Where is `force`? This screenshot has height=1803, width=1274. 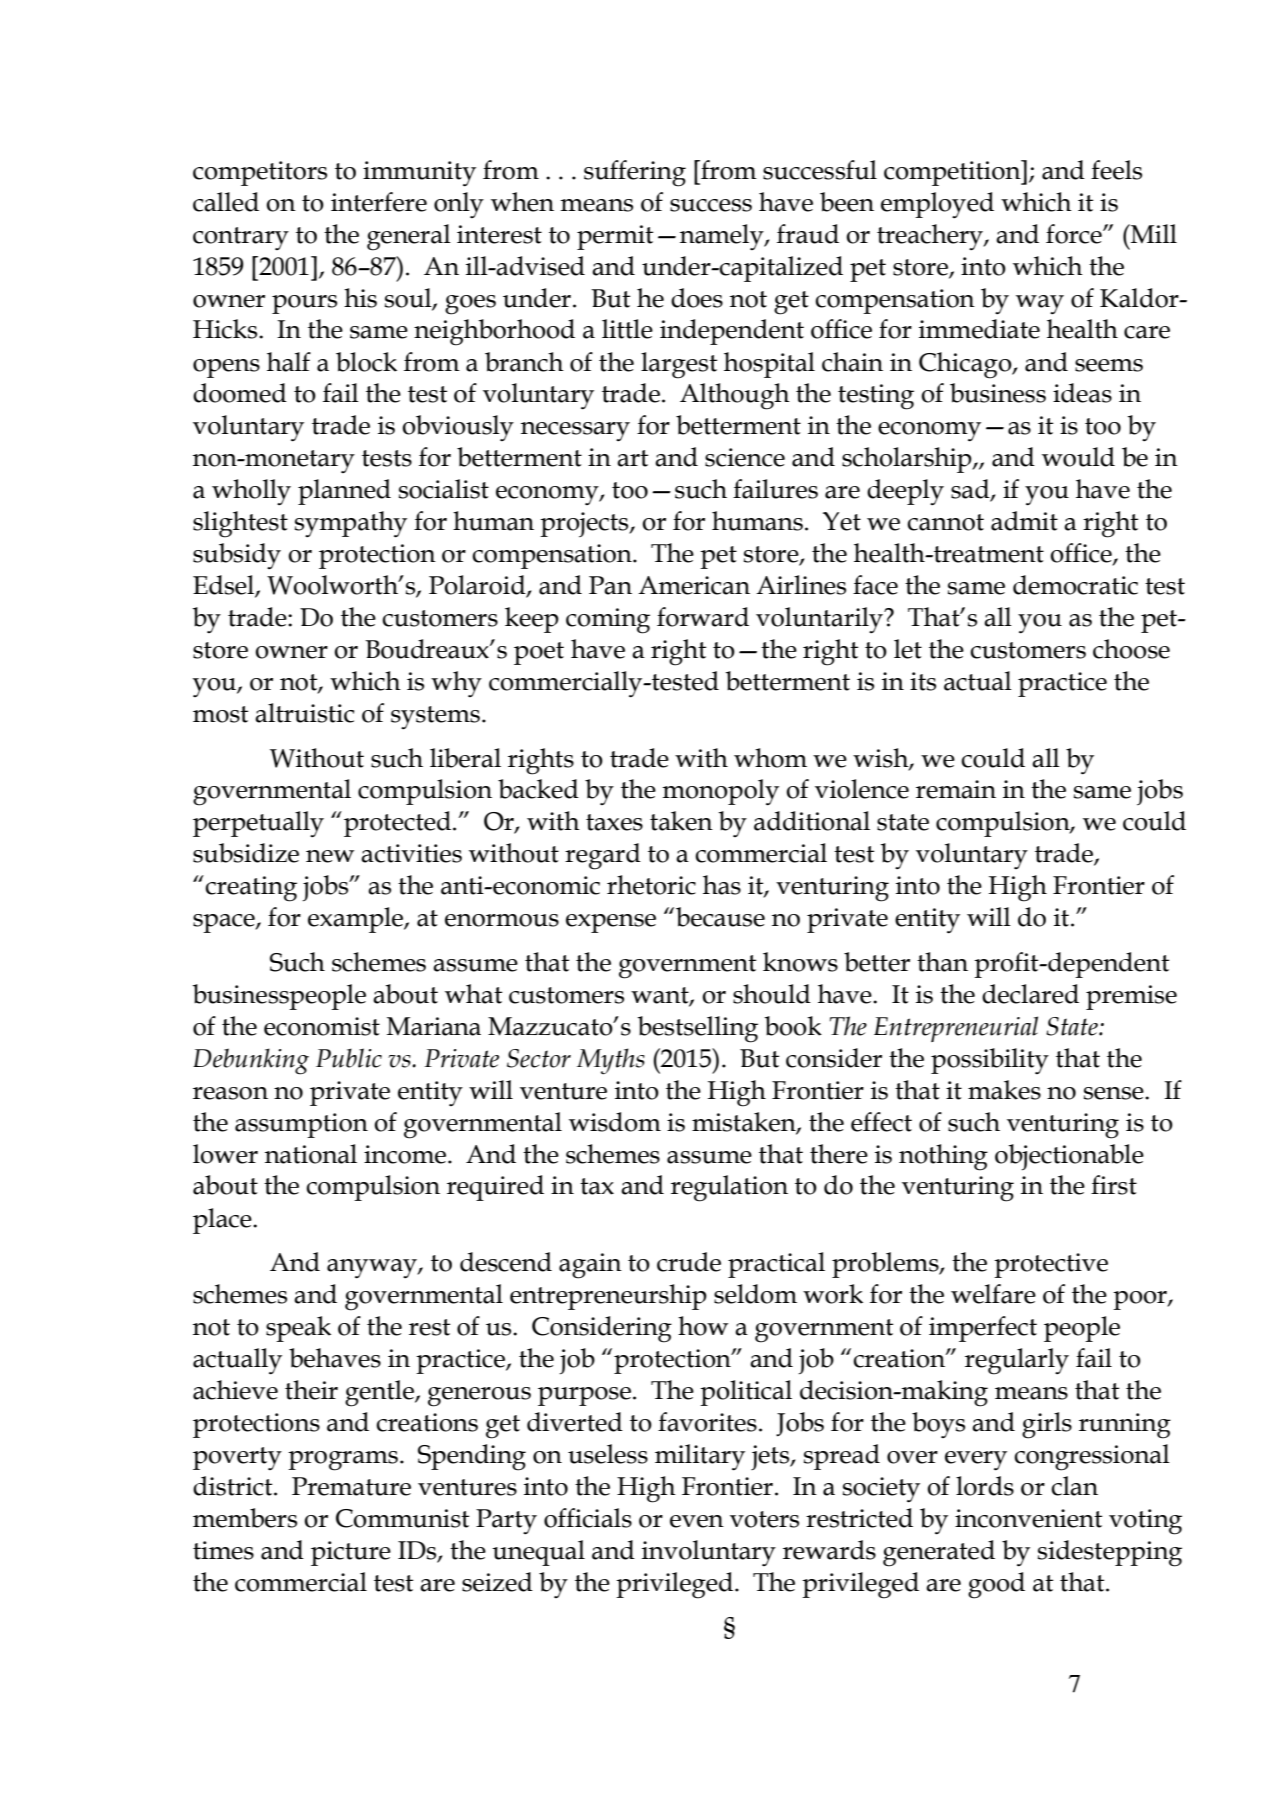 force is located at coordinates (1075, 234).
